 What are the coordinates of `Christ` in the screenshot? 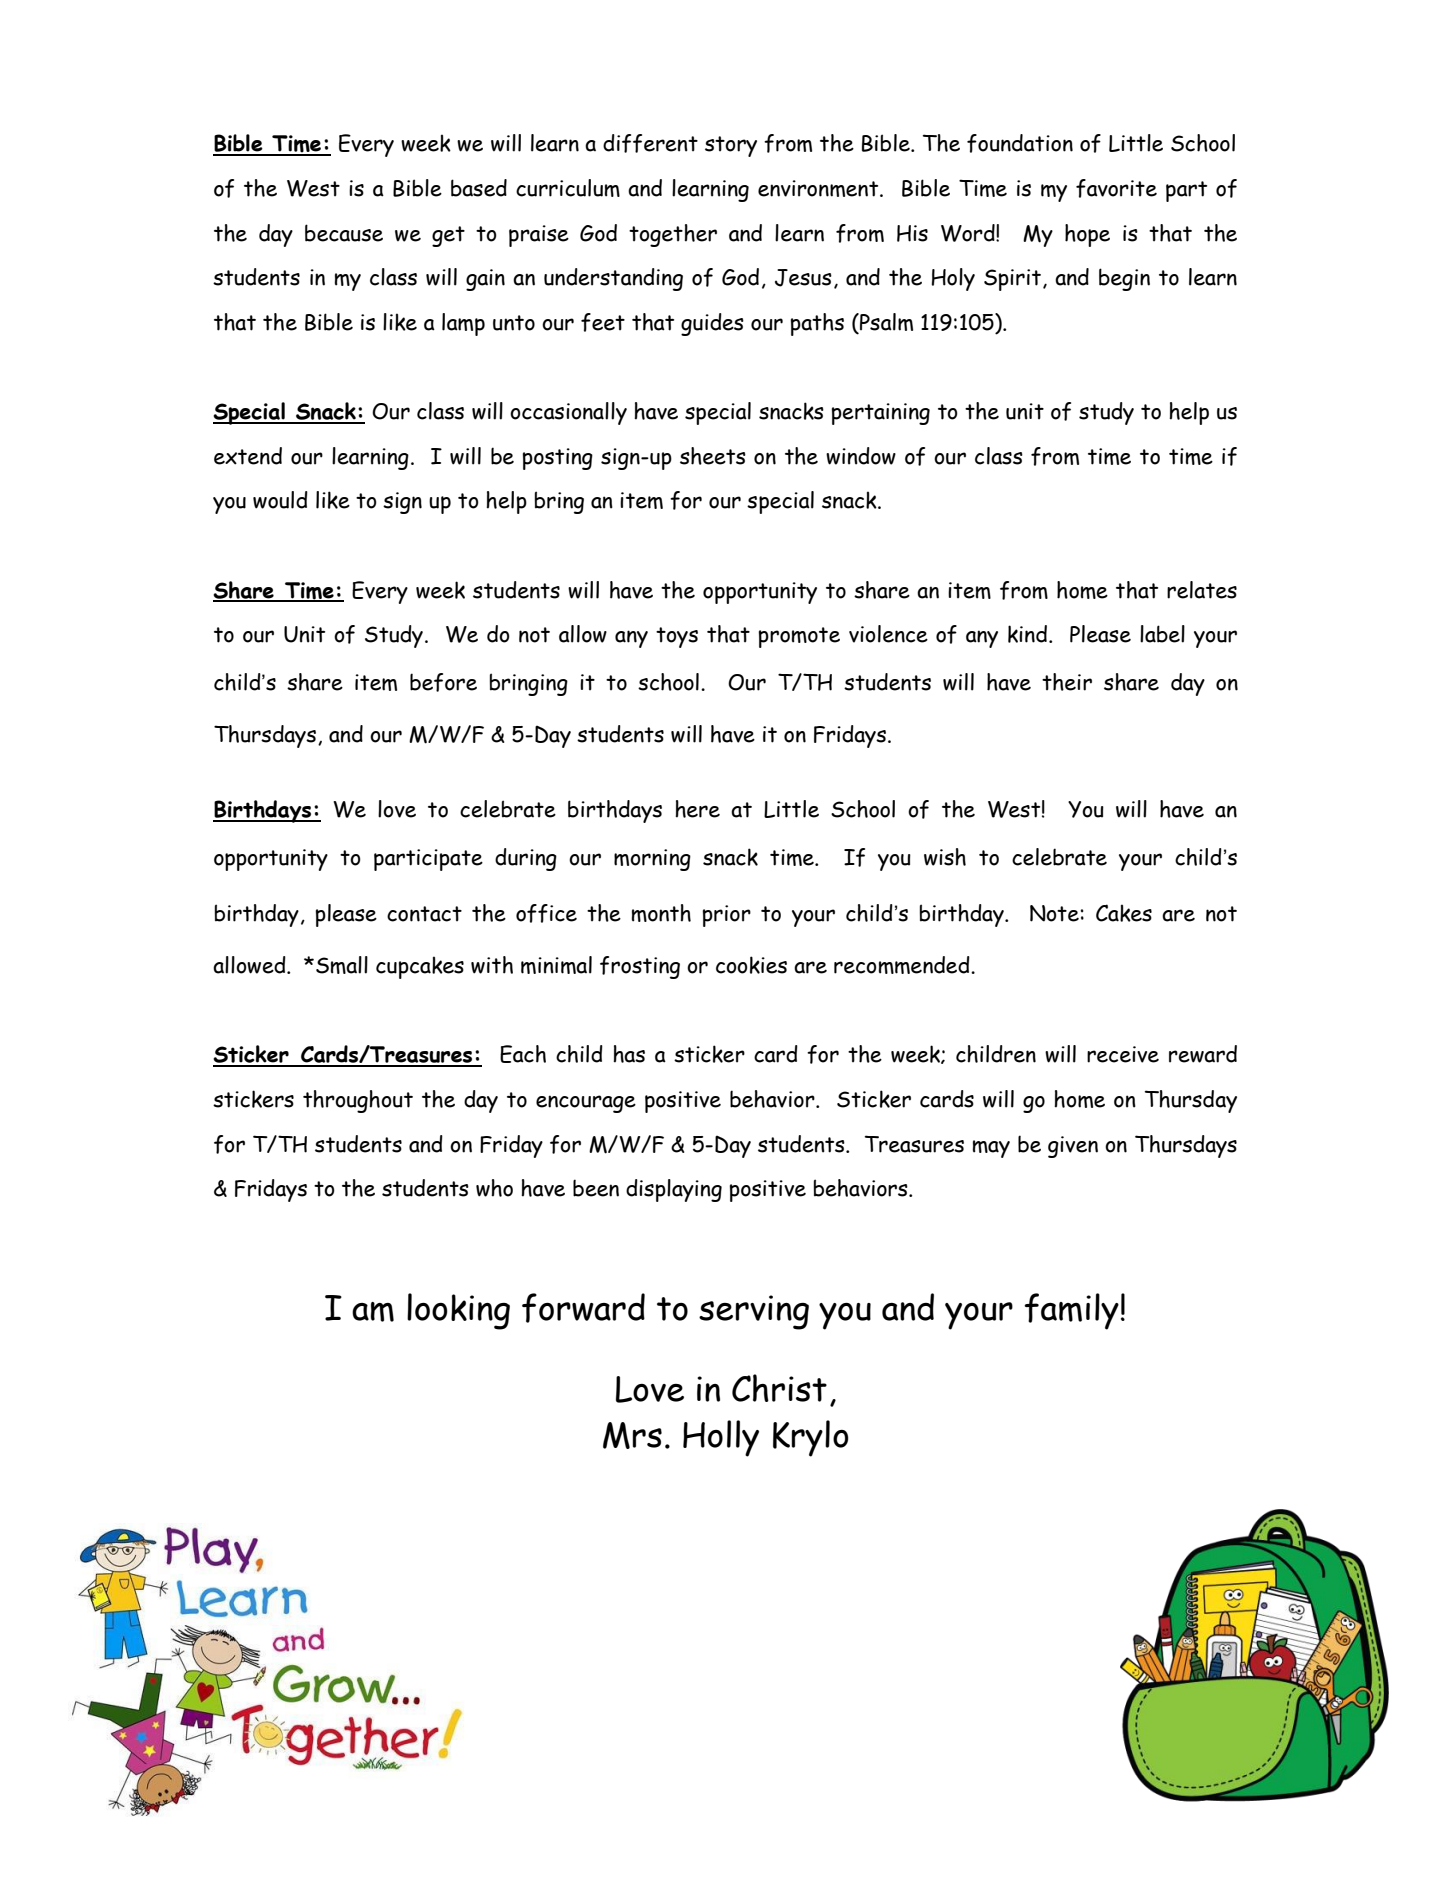 It's located at (779, 1388).
